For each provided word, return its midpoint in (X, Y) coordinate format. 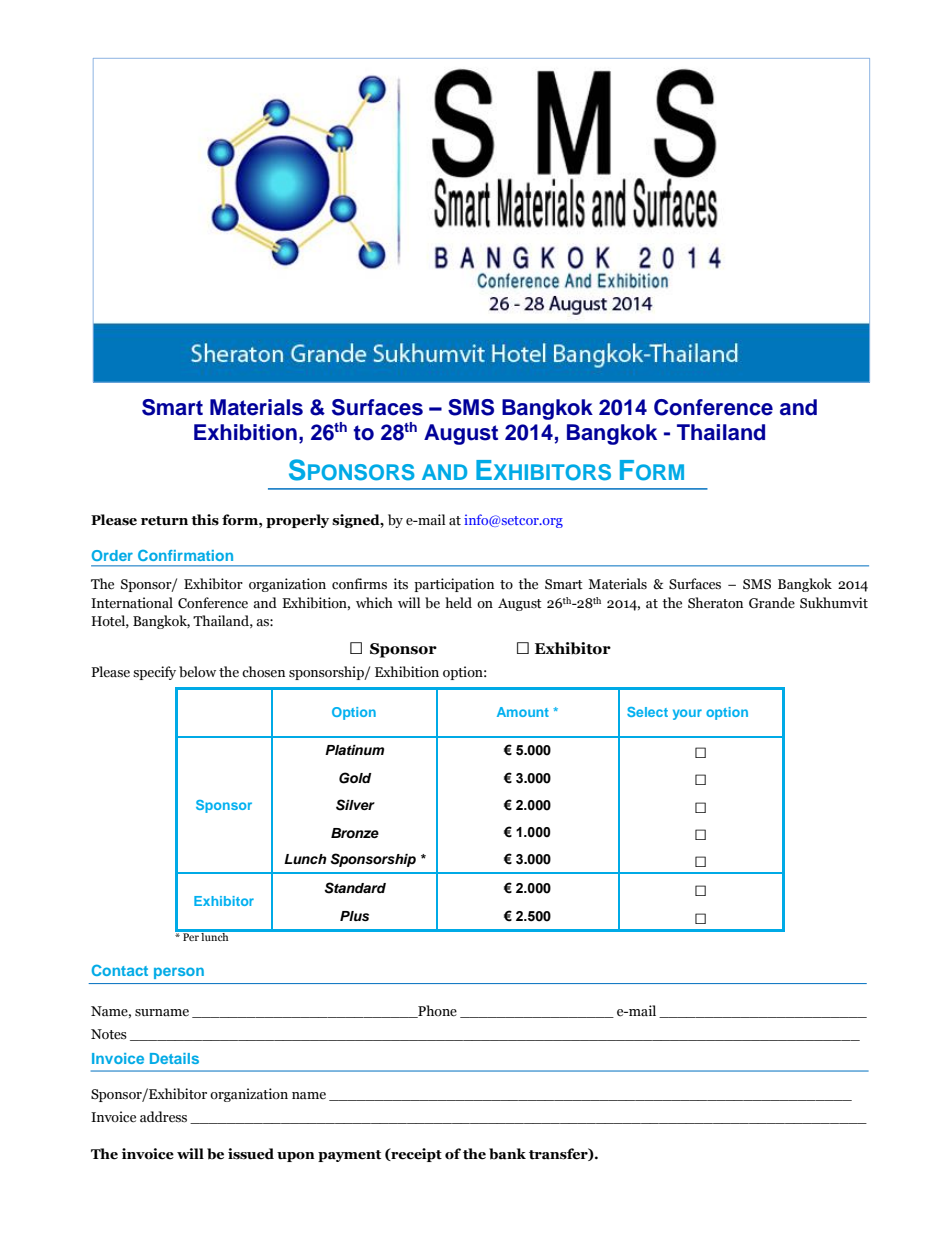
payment (349, 1156)
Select (647, 712)
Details (174, 1058)
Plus (354, 916)
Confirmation (185, 555)
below (197, 672)
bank (507, 1154)
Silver (355, 805)
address (163, 1117)
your (687, 714)
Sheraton (715, 603)
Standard (355, 888)
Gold (355, 778)
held (458, 602)
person (179, 973)
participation (454, 585)
